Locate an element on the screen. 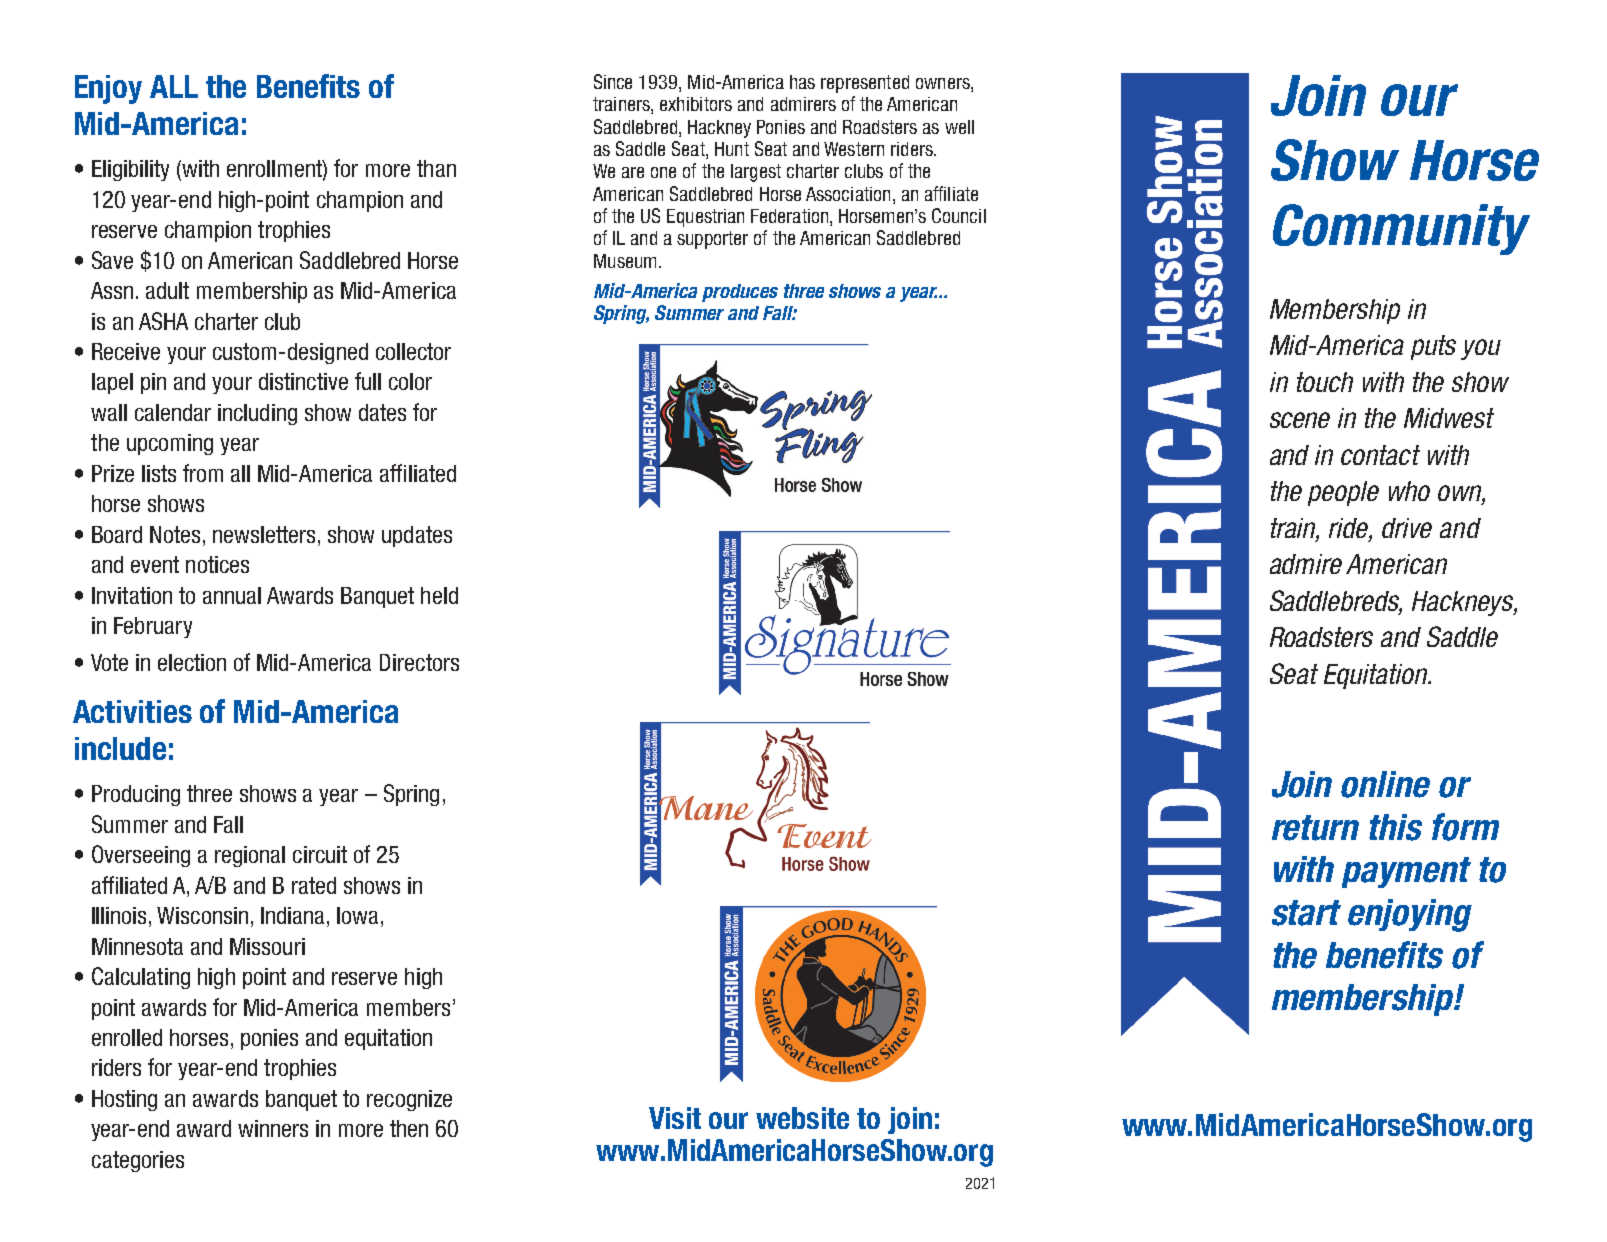 The width and height of the screenshot is (1607, 1242). winners is located at coordinates (273, 1128).
